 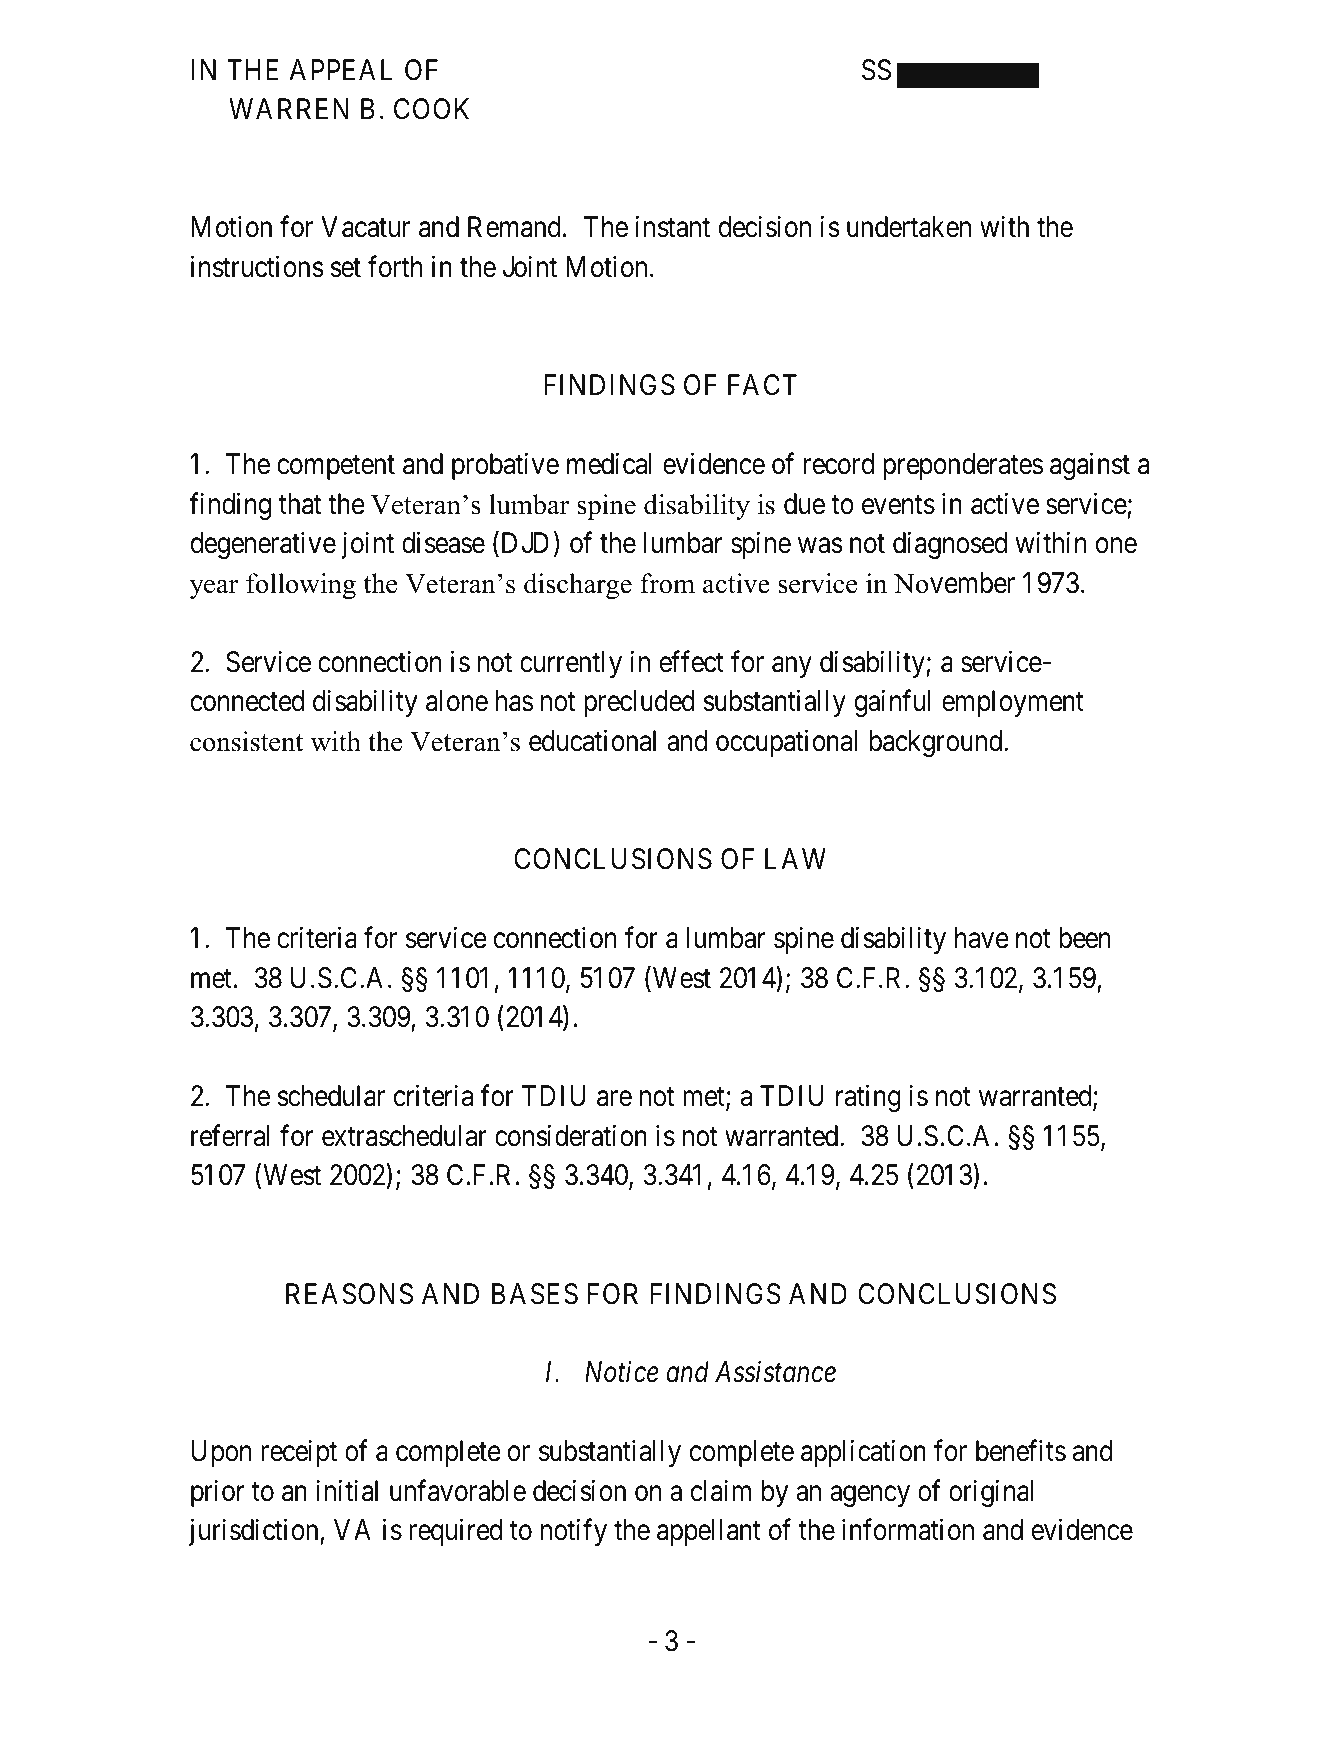 I want to click on instant, so click(x=673, y=227).
